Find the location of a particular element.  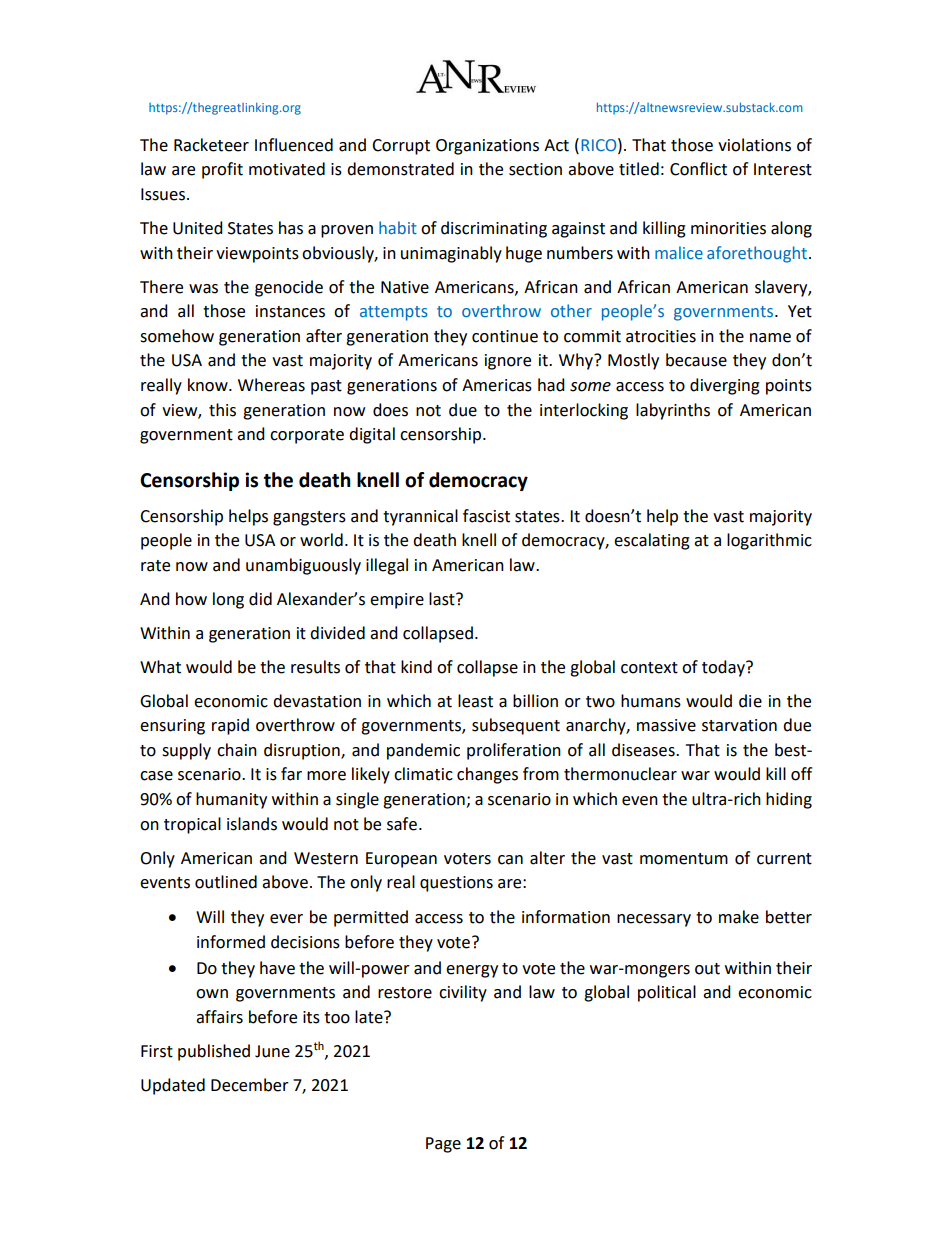

Organizations is located at coordinates (487, 147).
